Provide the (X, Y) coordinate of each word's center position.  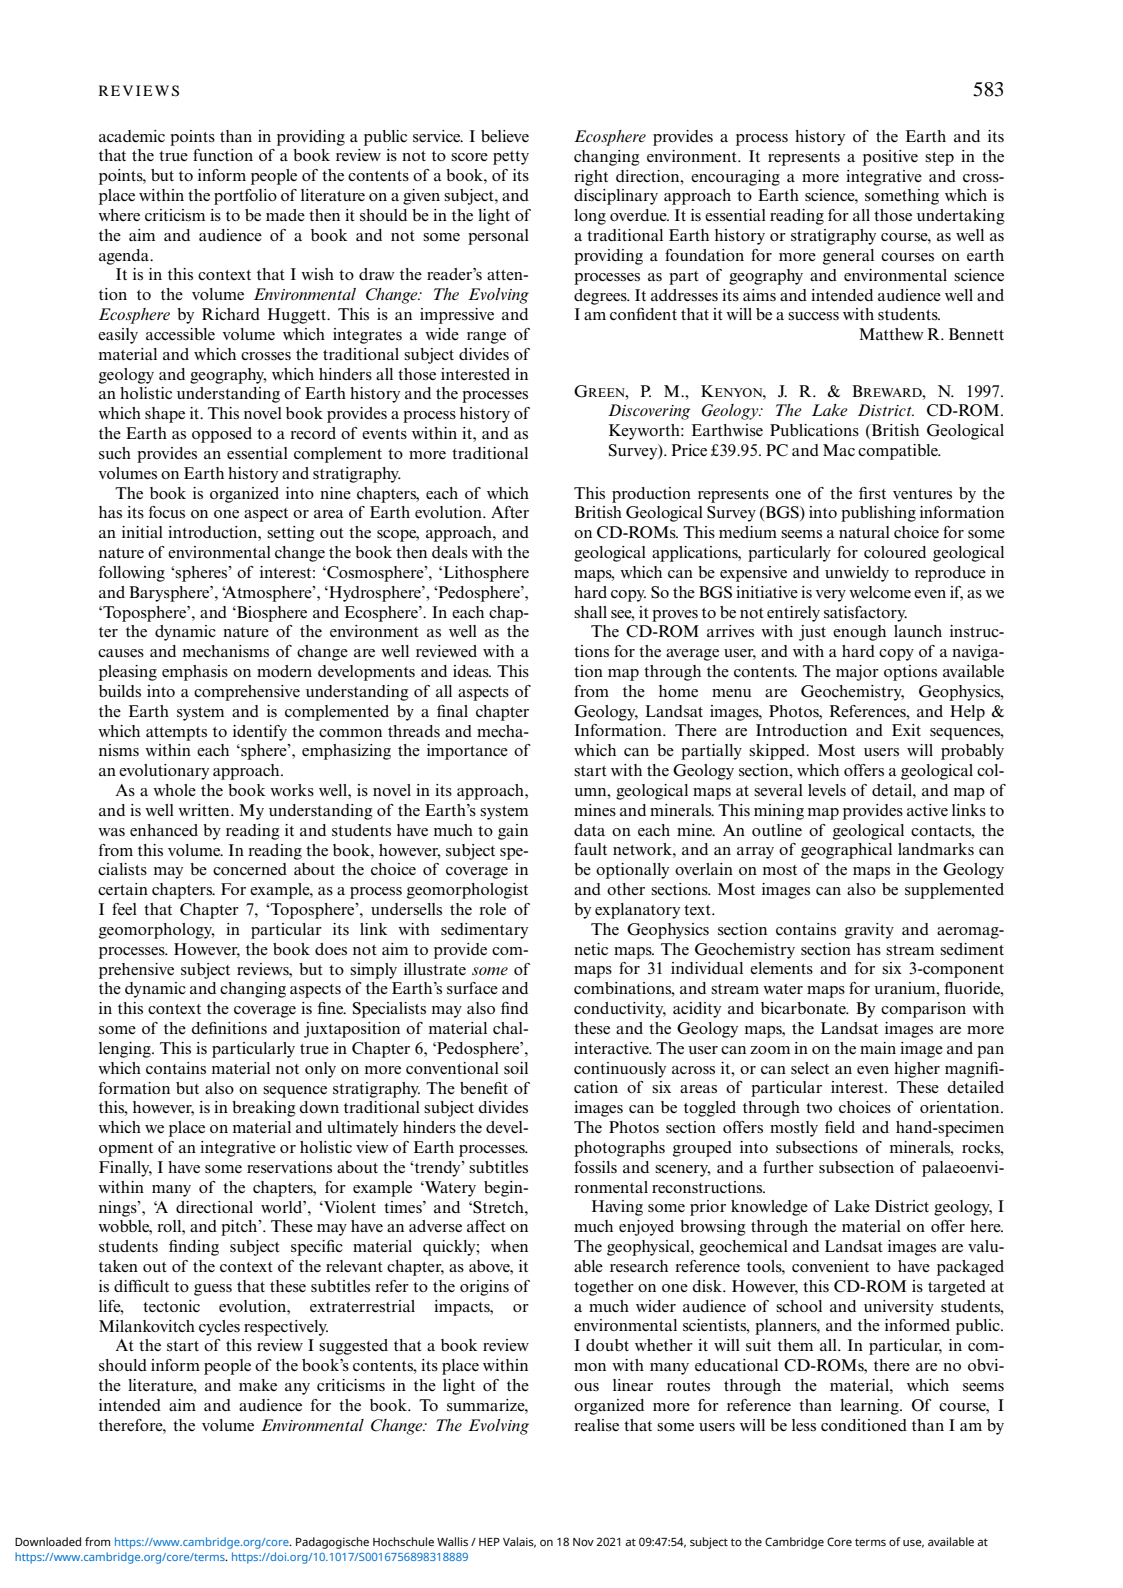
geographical (846, 851)
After (510, 512)
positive (890, 158)
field (840, 1127)
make (258, 1385)
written (205, 810)
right (591, 178)
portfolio (245, 197)
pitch (240, 1228)
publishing (878, 514)
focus (167, 512)
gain (513, 832)
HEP (489, 1542)
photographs (619, 1149)
